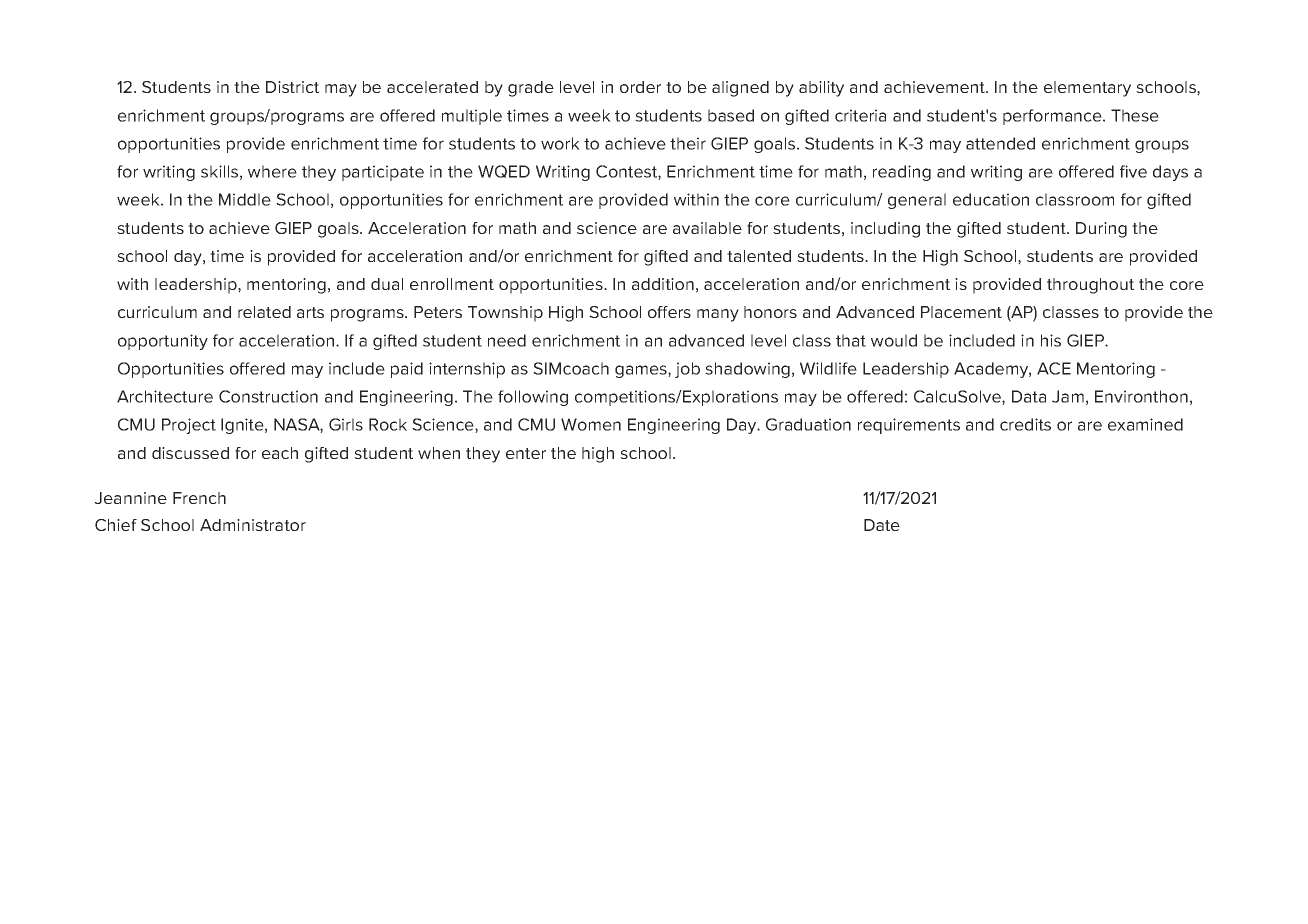 This page has width=1308, height=924. Describe the element at coordinates (961, 312) in the page. I see `Placement` at that location.
